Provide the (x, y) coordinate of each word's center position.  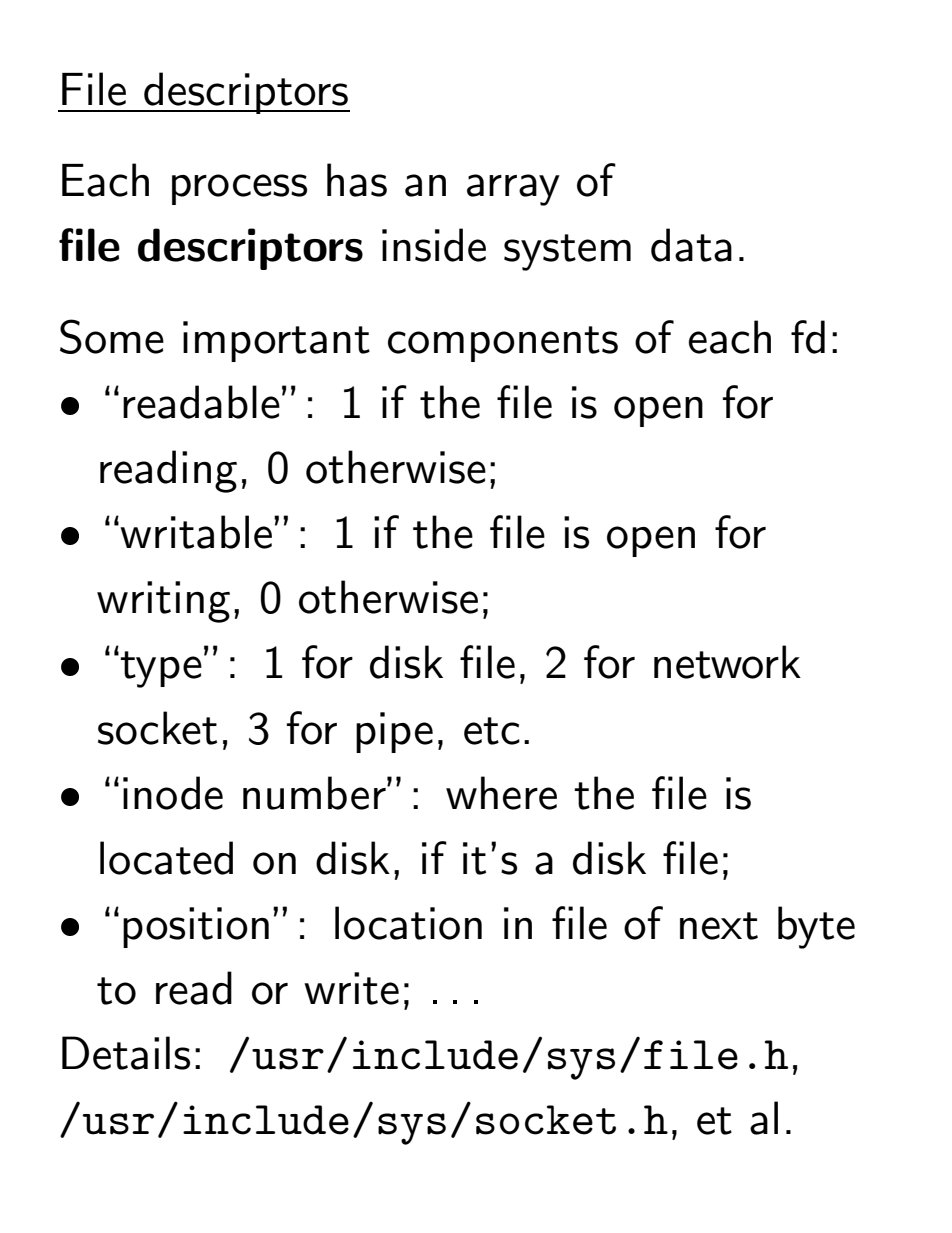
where (501, 793)
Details (126, 1053)
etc (492, 731)
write (351, 988)
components (503, 344)
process (239, 189)
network (727, 662)
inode (173, 793)
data (691, 245)
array (513, 190)
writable (196, 532)
